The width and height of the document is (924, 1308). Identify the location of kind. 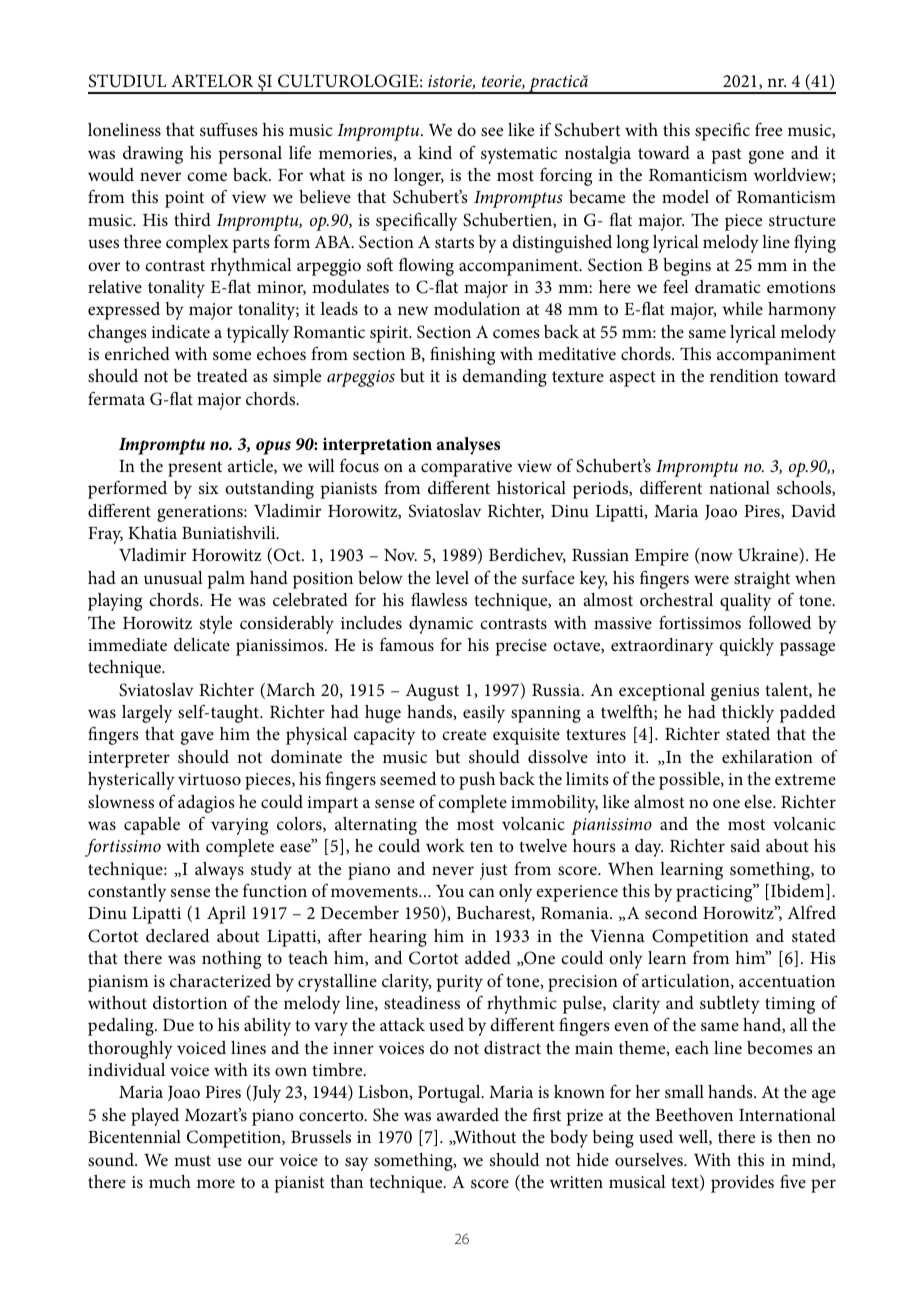
(435, 152).
